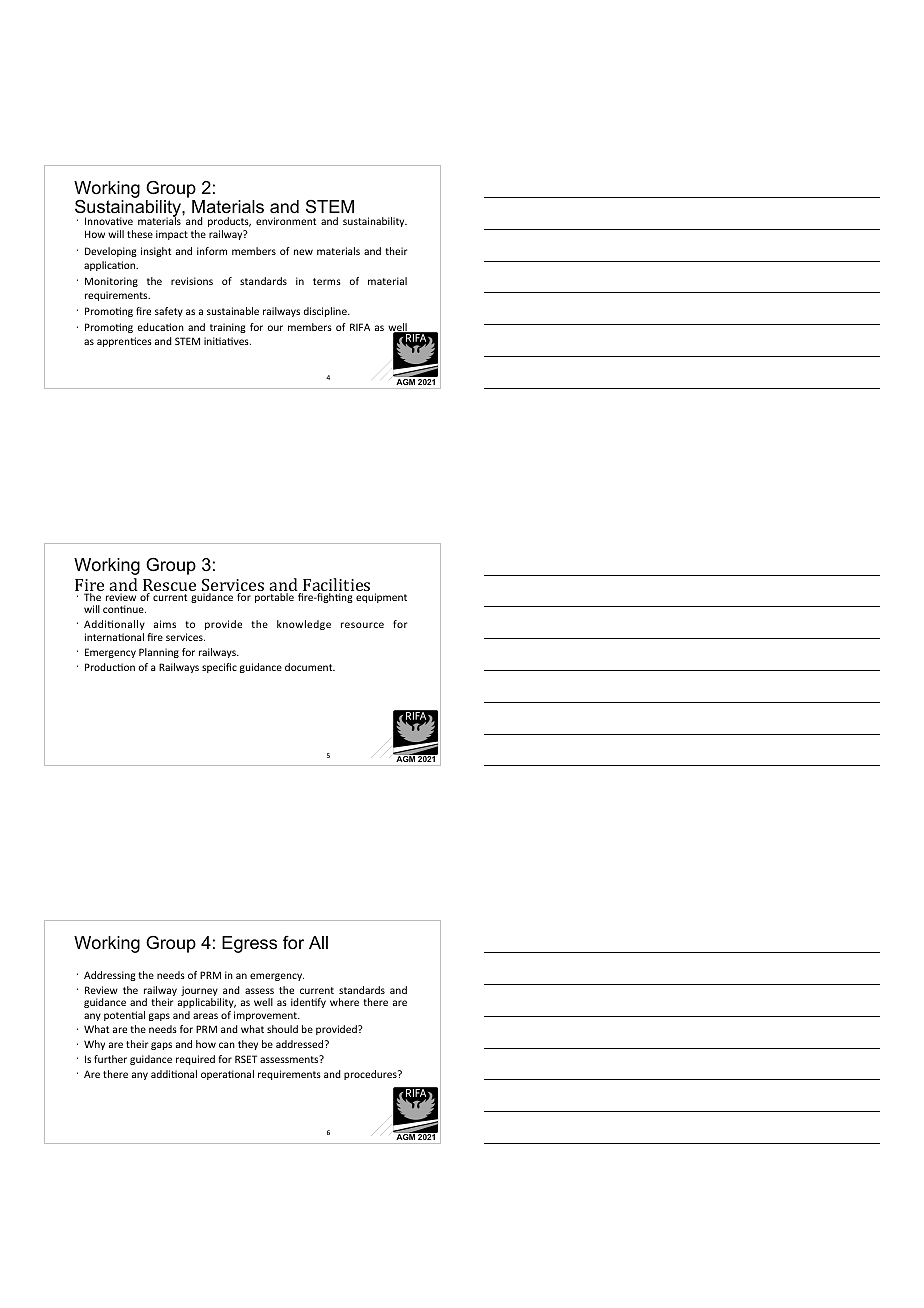 The image size is (924, 1308). What do you see at coordinates (169, 586) in the document?
I see `Rescue` at bounding box center [169, 586].
